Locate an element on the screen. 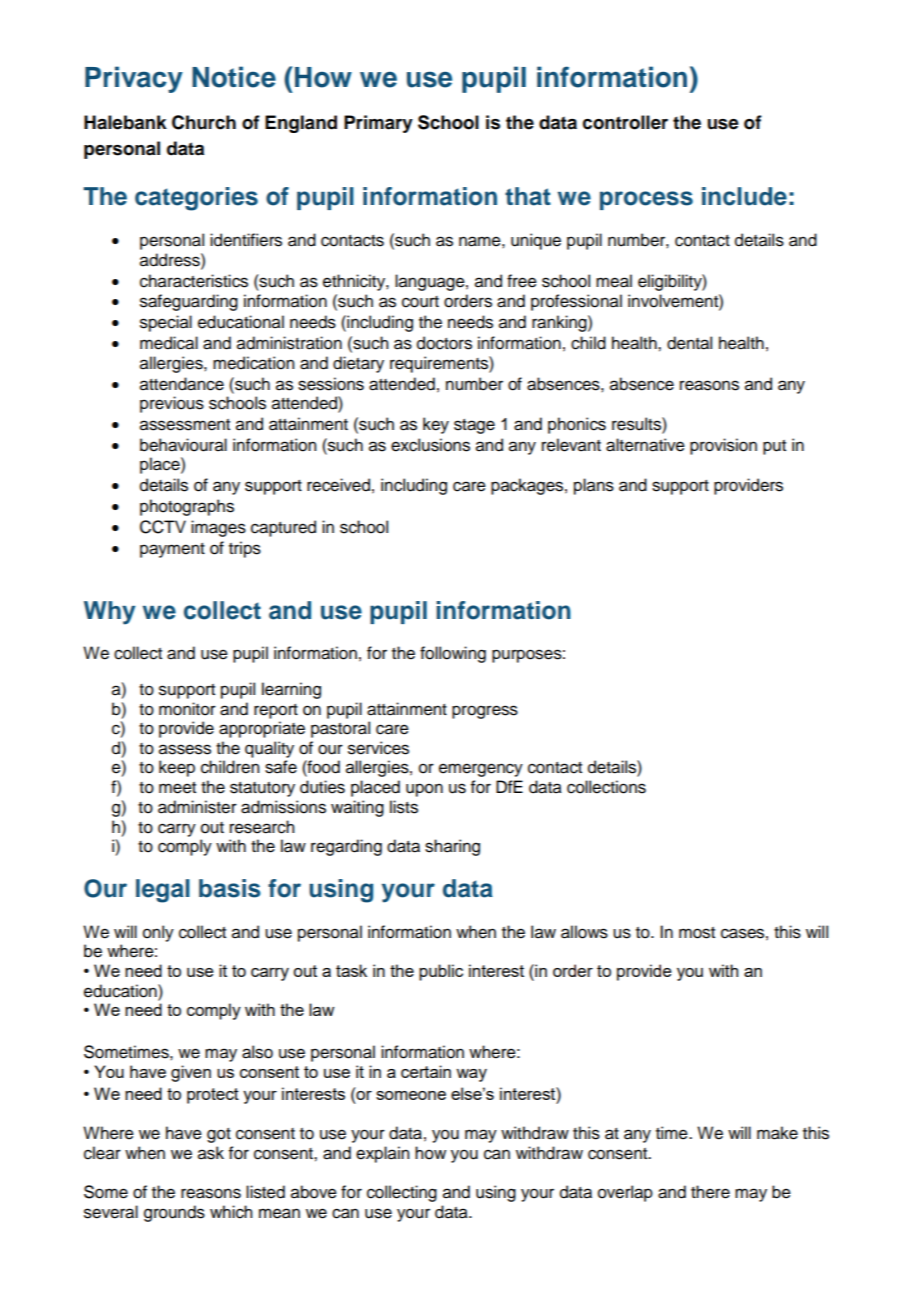  grounds is located at coordinates (174, 1213).
